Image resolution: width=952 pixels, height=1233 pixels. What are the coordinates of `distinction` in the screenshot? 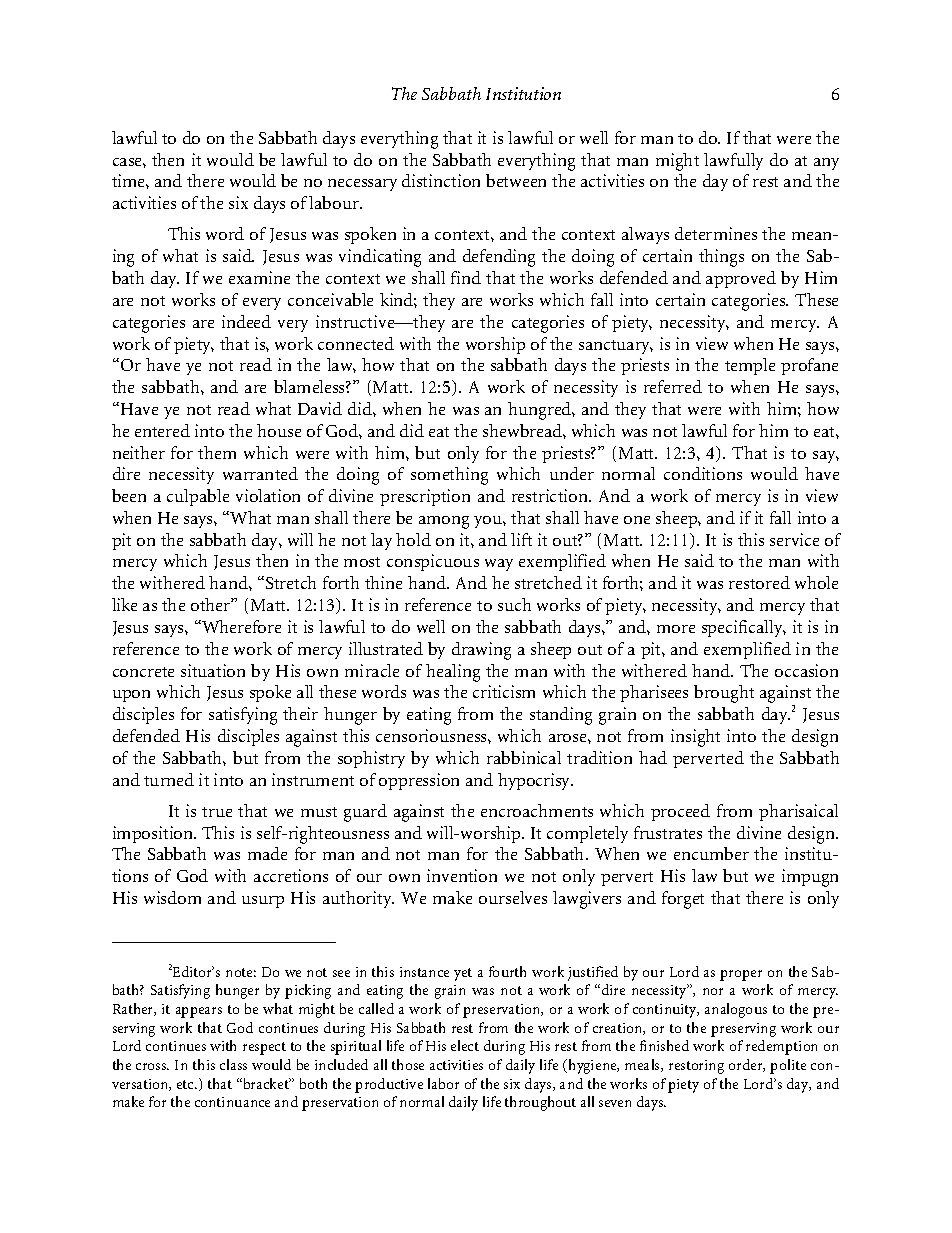 It's located at (441, 180).
